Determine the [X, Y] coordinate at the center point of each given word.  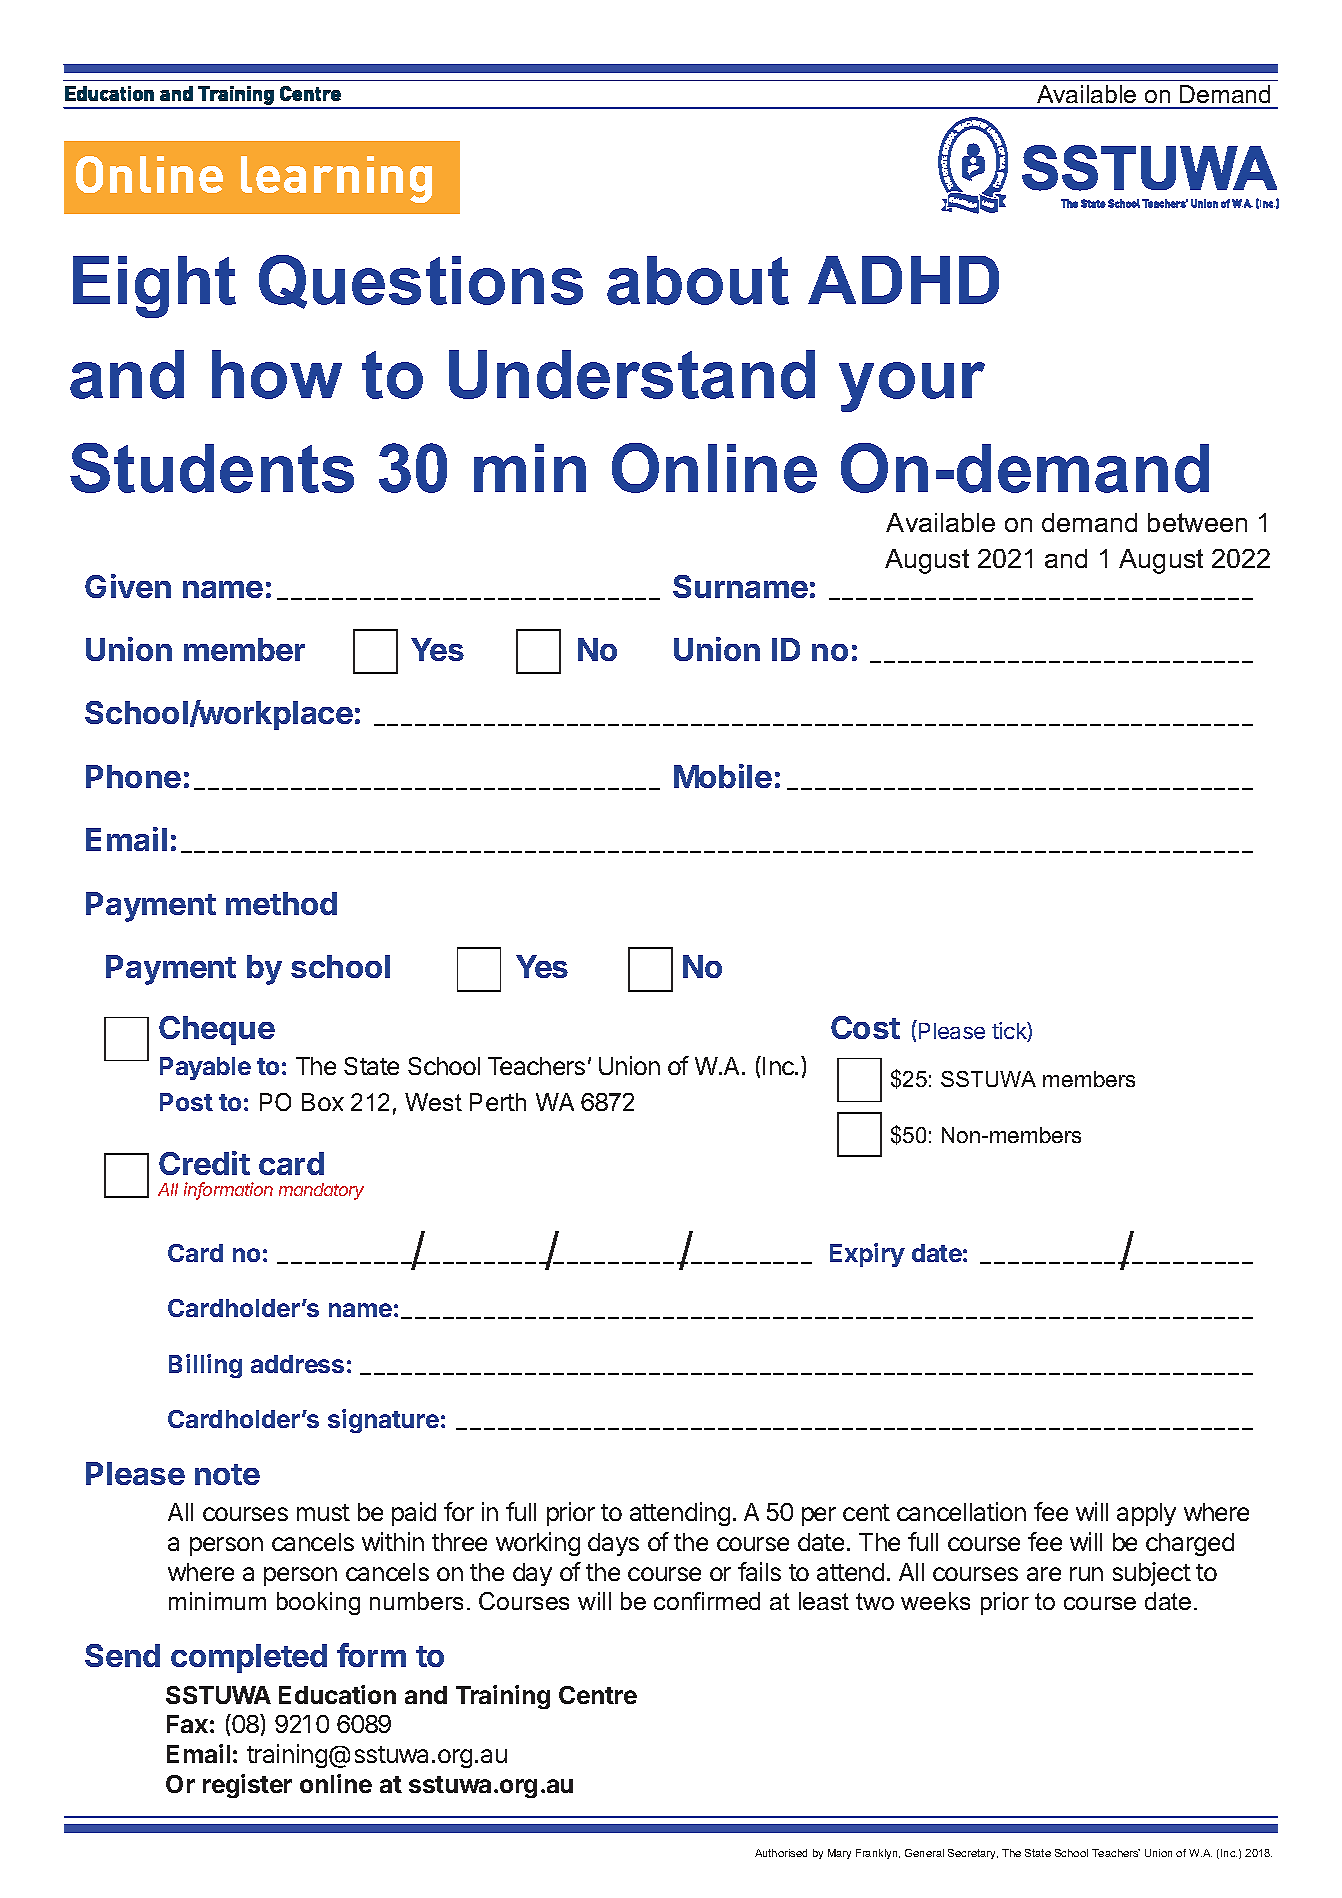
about [698, 280]
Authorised [781, 1853]
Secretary [973, 1854]
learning [336, 179]
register [247, 1786]
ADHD [903, 280]
